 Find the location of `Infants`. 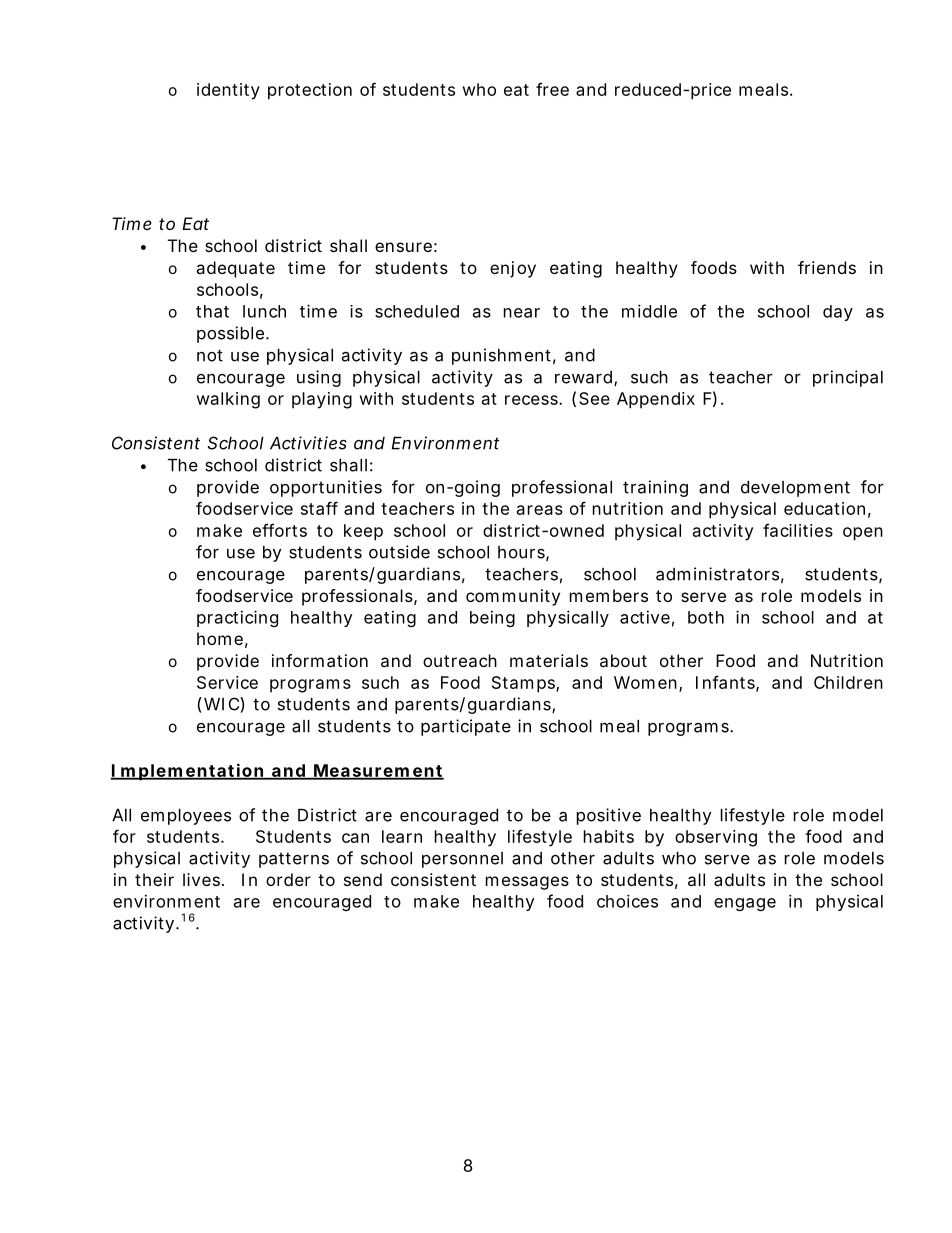

Infants is located at coordinates (726, 683).
